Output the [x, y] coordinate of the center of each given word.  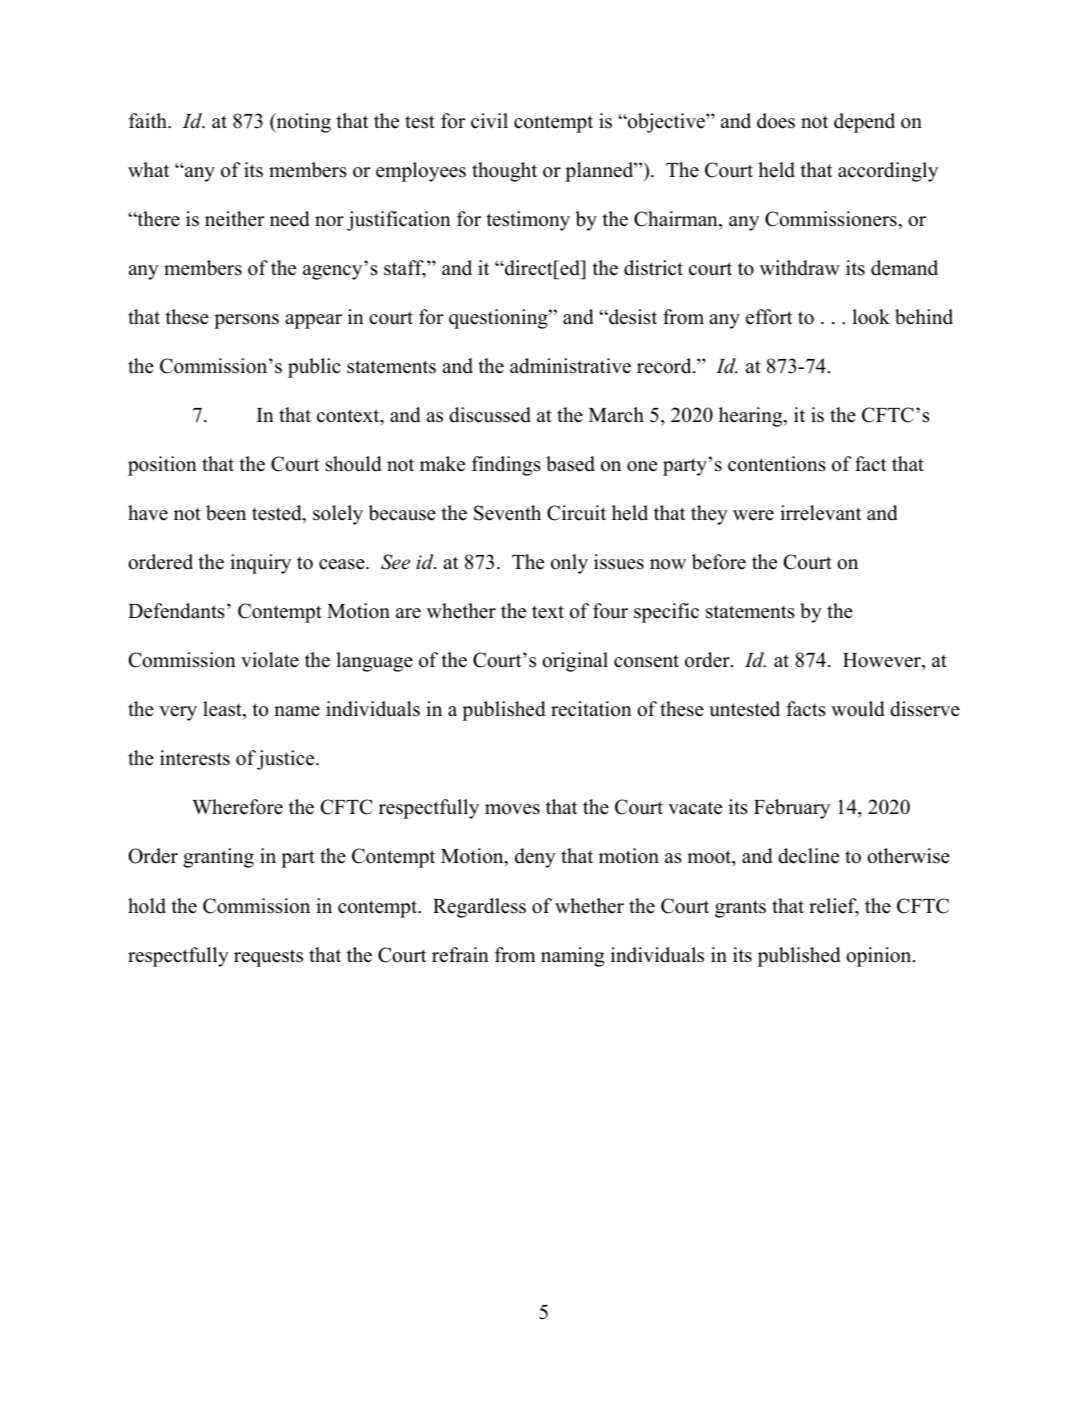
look [871, 317]
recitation [591, 709]
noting [302, 123]
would [857, 709]
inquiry [260, 564]
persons [246, 321]
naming [572, 957]
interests [195, 758]
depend [864, 123]
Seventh [507, 513]
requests [268, 958]
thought [504, 172]
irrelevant [821, 513]
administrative [570, 366]
